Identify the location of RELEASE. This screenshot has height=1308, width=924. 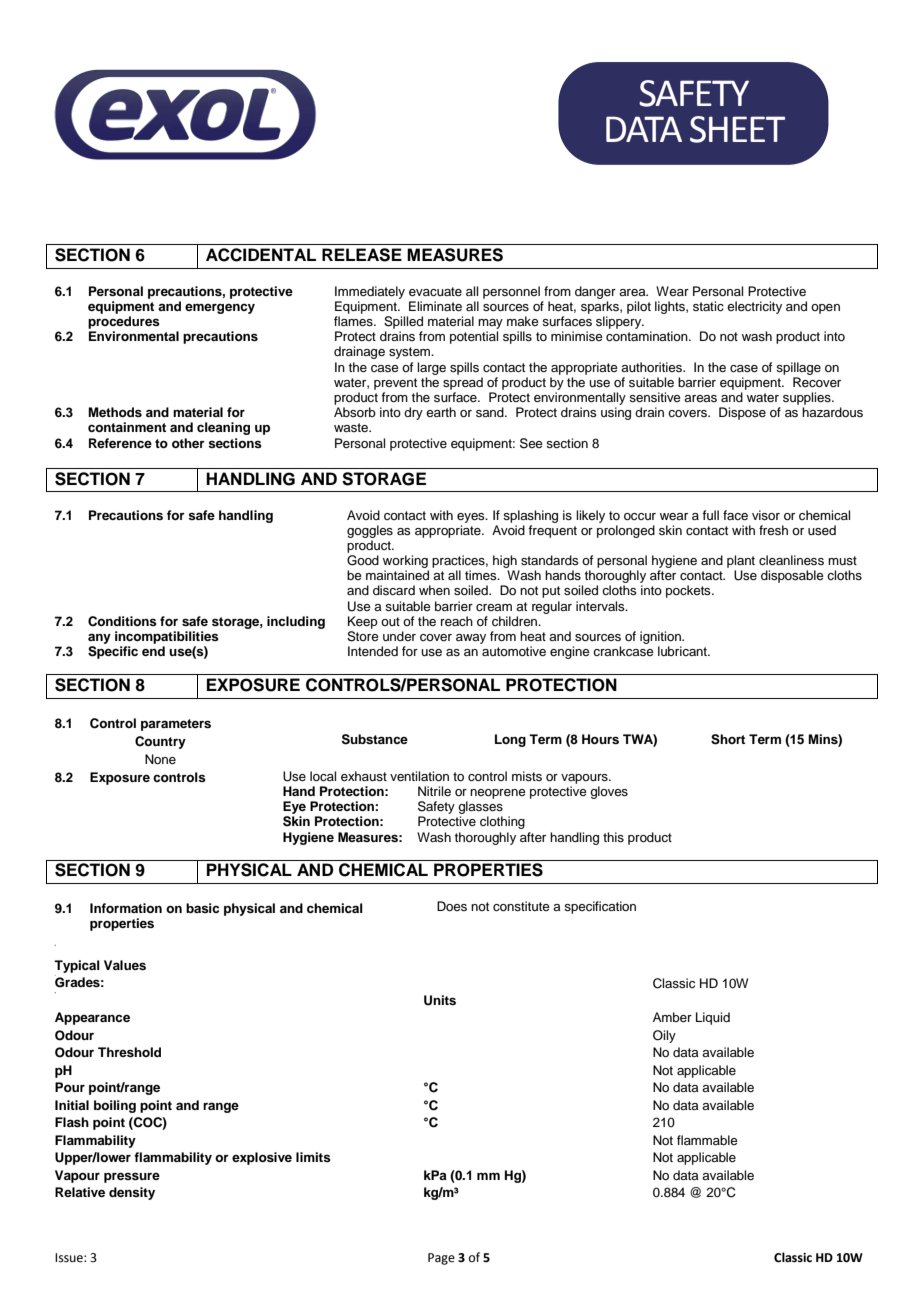
(362, 255).
